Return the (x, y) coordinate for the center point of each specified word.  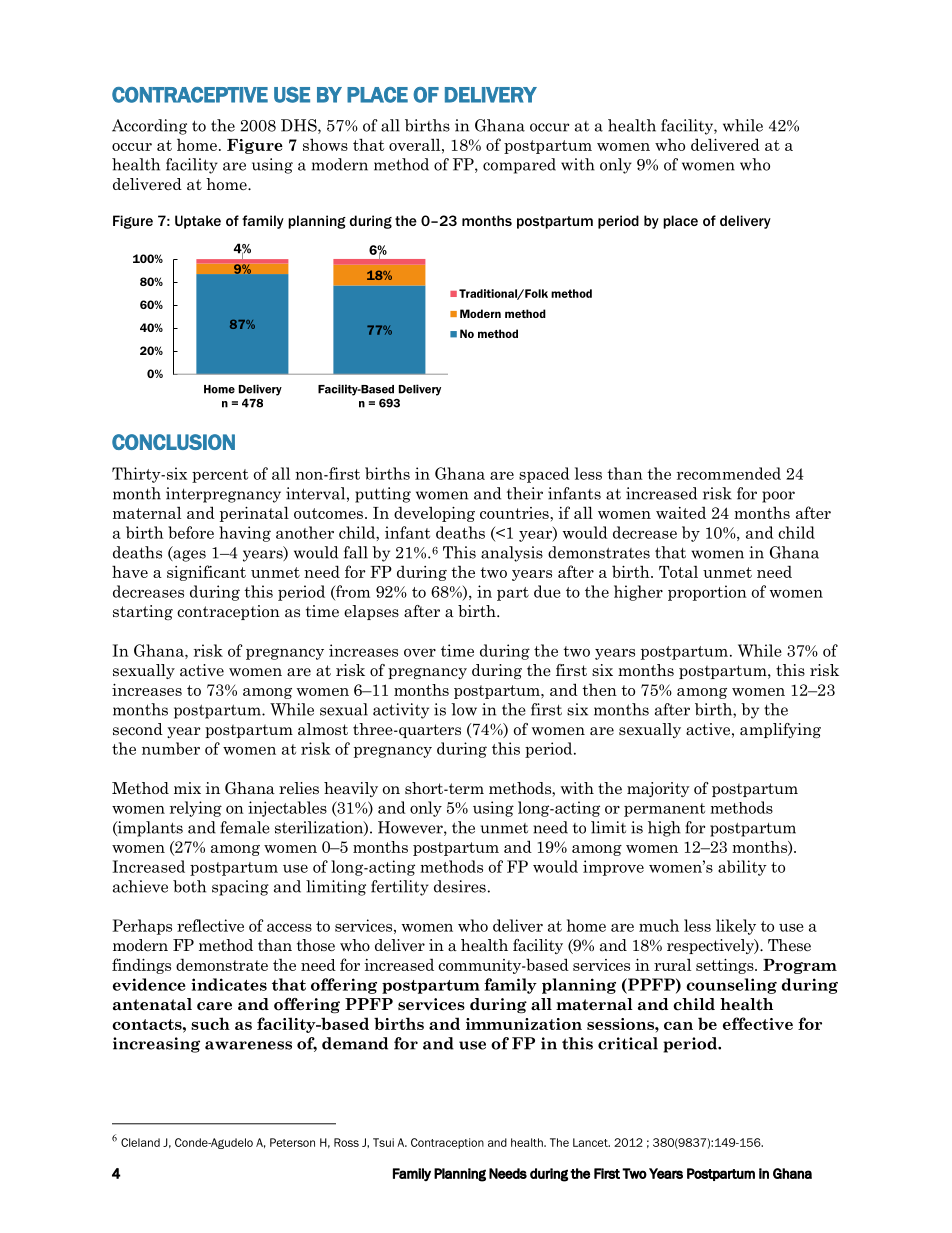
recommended (729, 473)
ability (742, 868)
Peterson (292, 1142)
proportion (707, 593)
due (547, 591)
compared (519, 166)
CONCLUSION (173, 442)
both (189, 886)
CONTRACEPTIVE (190, 95)
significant (206, 573)
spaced (544, 475)
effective (758, 1023)
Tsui (383, 1142)
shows (325, 144)
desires (460, 886)
